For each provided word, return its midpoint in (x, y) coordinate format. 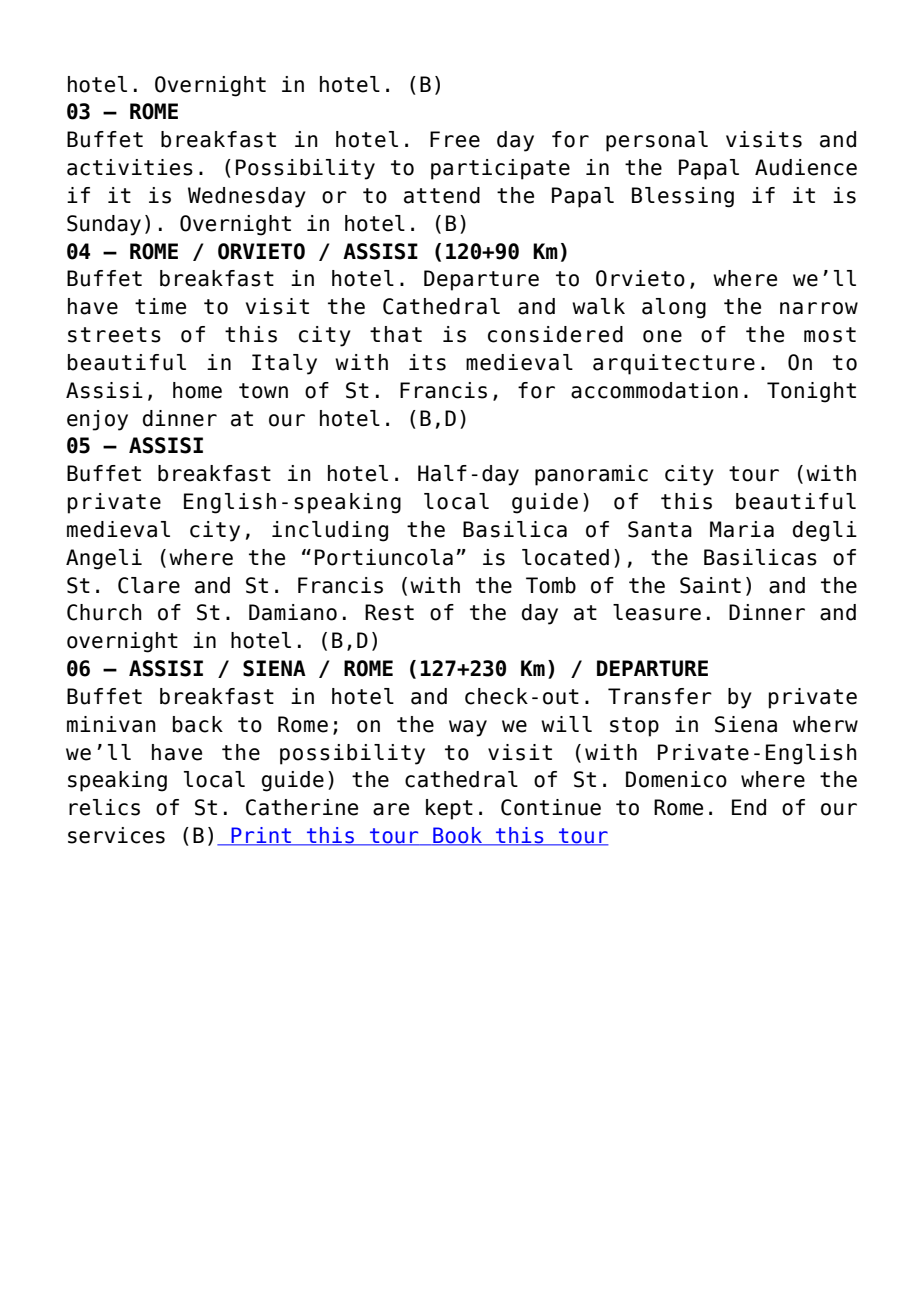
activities (130, 167)
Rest (389, 612)
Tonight (811, 392)
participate (500, 169)
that (396, 334)
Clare (149, 585)
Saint (710, 585)
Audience (806, 167)
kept (449, 809)
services (116, 835)
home (197, 390)
